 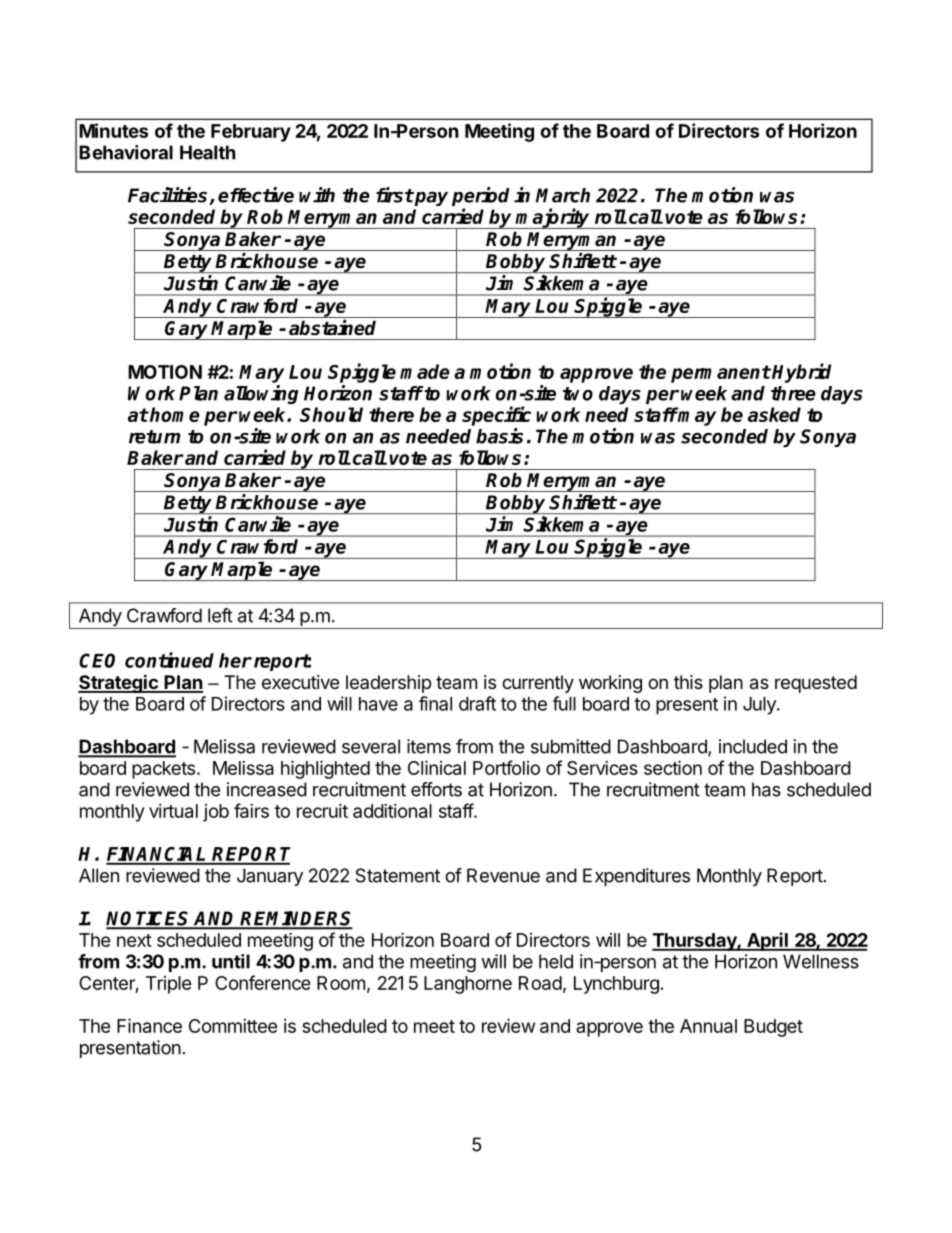 What do you see at coordinates (708, 1026) in the image?
I see `Annual` at bounding box center [708, 1026].
